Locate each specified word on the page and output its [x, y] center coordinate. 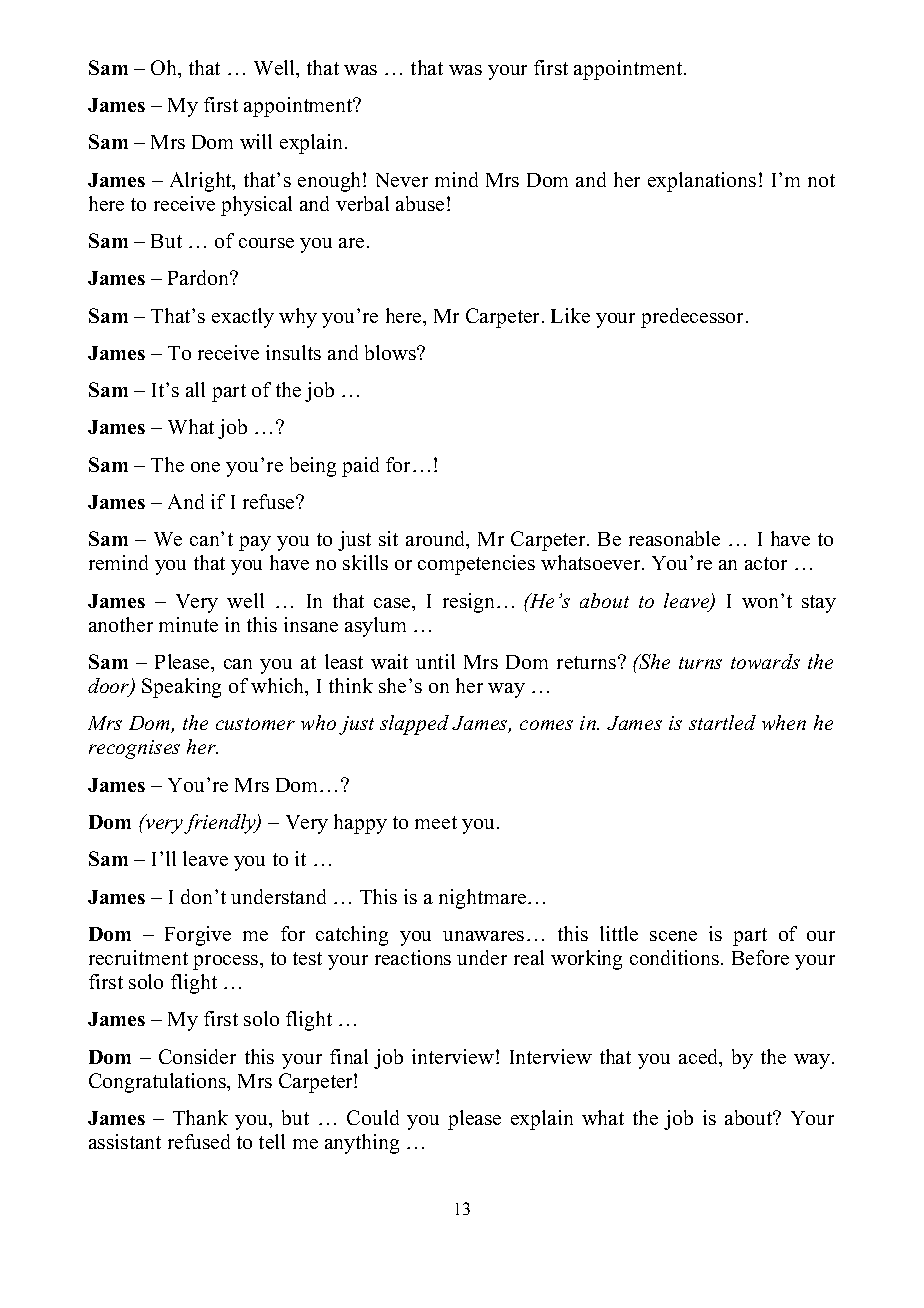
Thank [200, 1117]
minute [188, 624]
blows [391, 352]
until [435, 661]
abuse [420, 203]
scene [673, 936]
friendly [221, 824]
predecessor [694, 318]
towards [765, 661]
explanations [702, 182]
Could [373, 1117]
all [195, 389]
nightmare [484, 899]
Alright [202, 182]
